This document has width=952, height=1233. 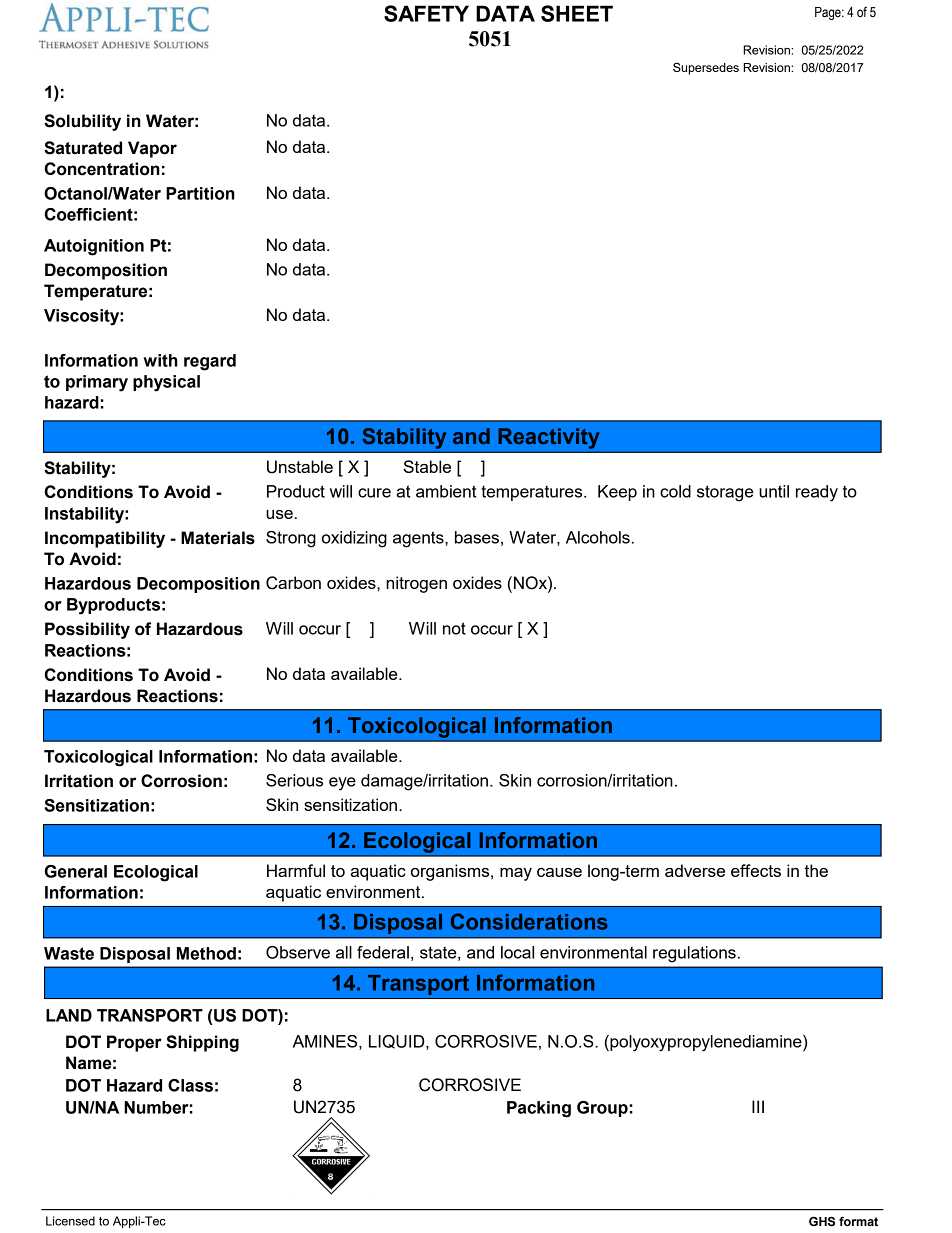 What do you see at coordinates (706, 69) in the document?
I see `Supersedes` at bounding box center [706, 69].
